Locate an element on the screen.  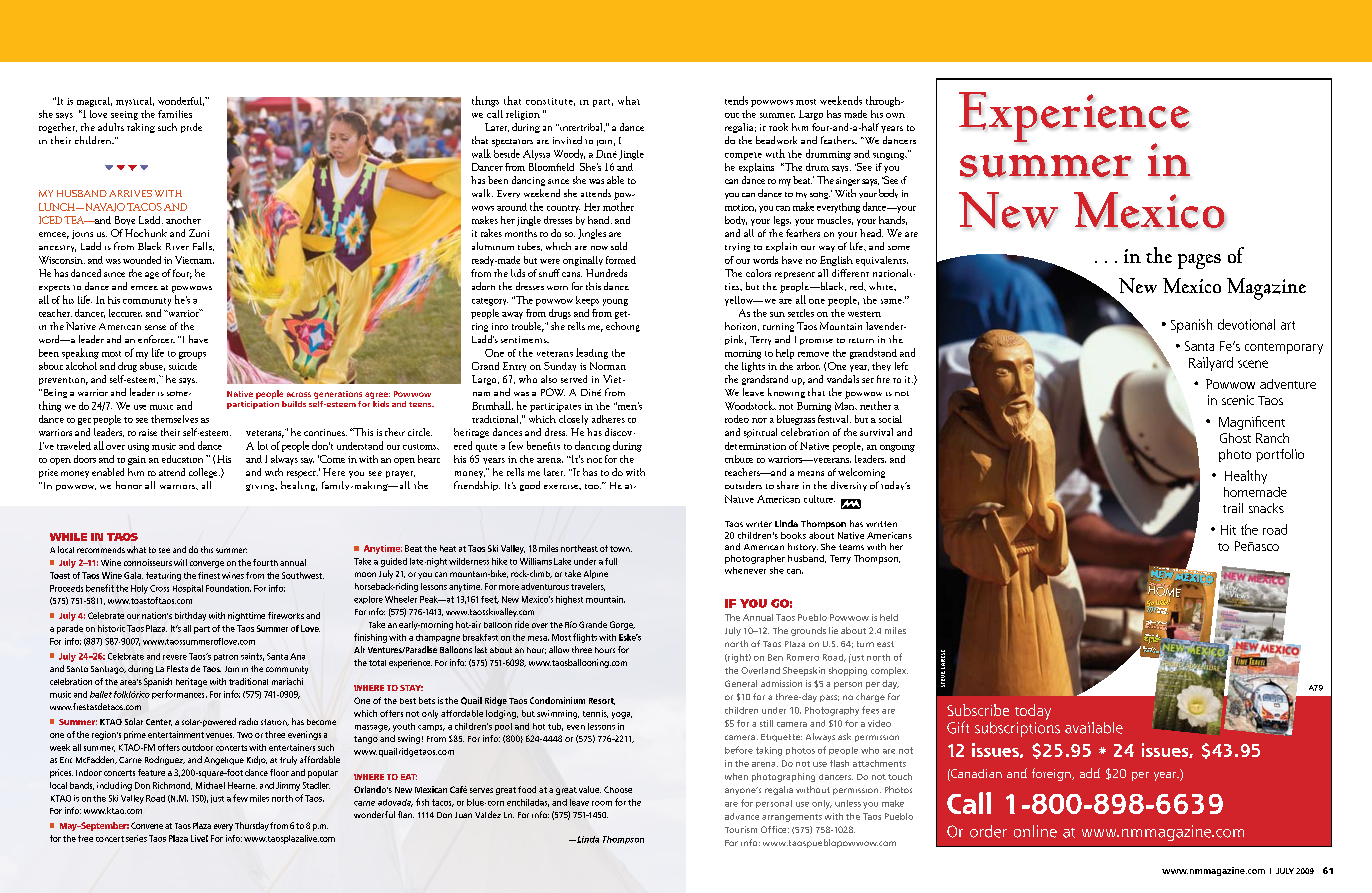
ONLINE is located at coordinates (1035, 831).
